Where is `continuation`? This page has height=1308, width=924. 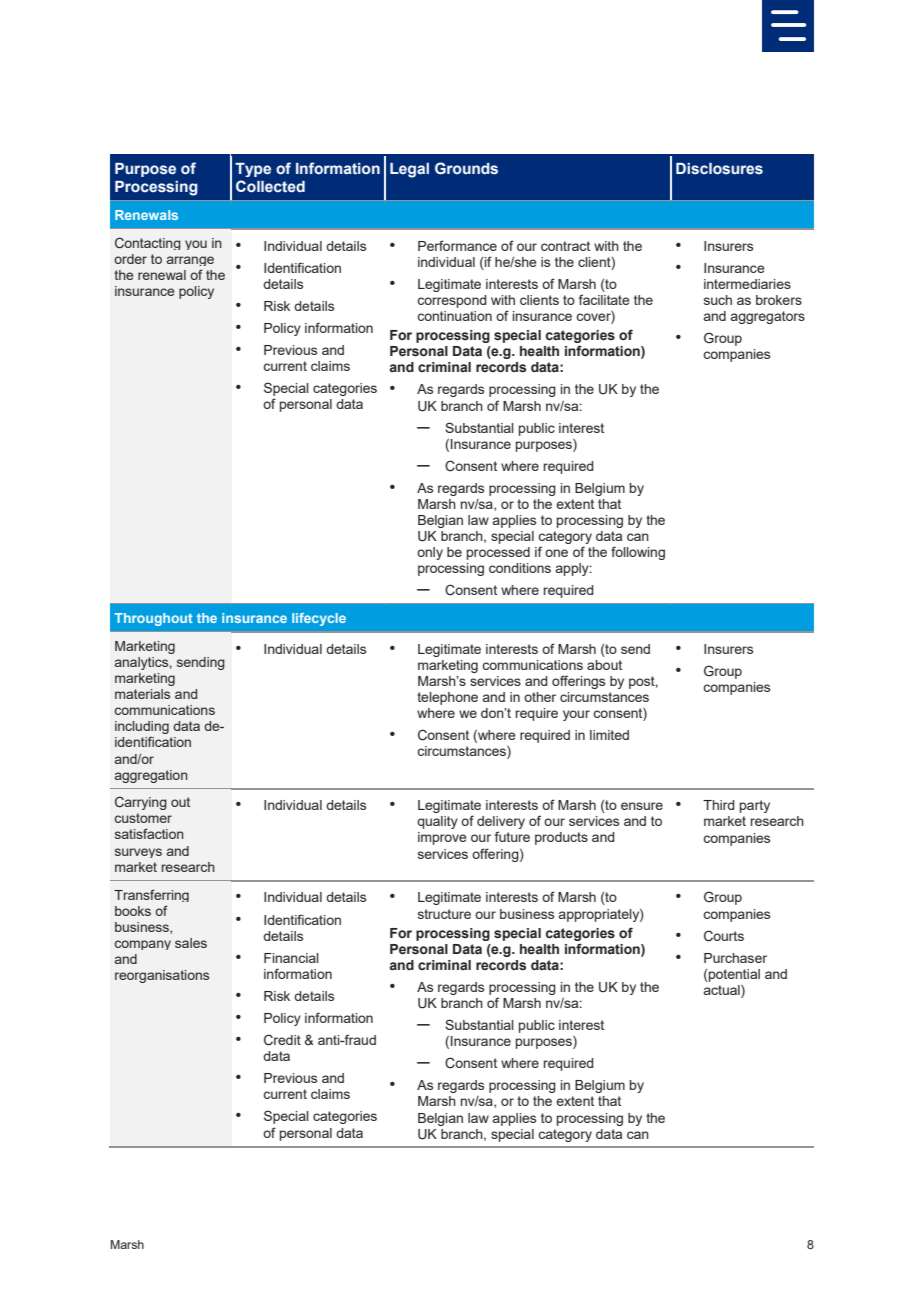 continuation is located at coordinates (454, 316).
